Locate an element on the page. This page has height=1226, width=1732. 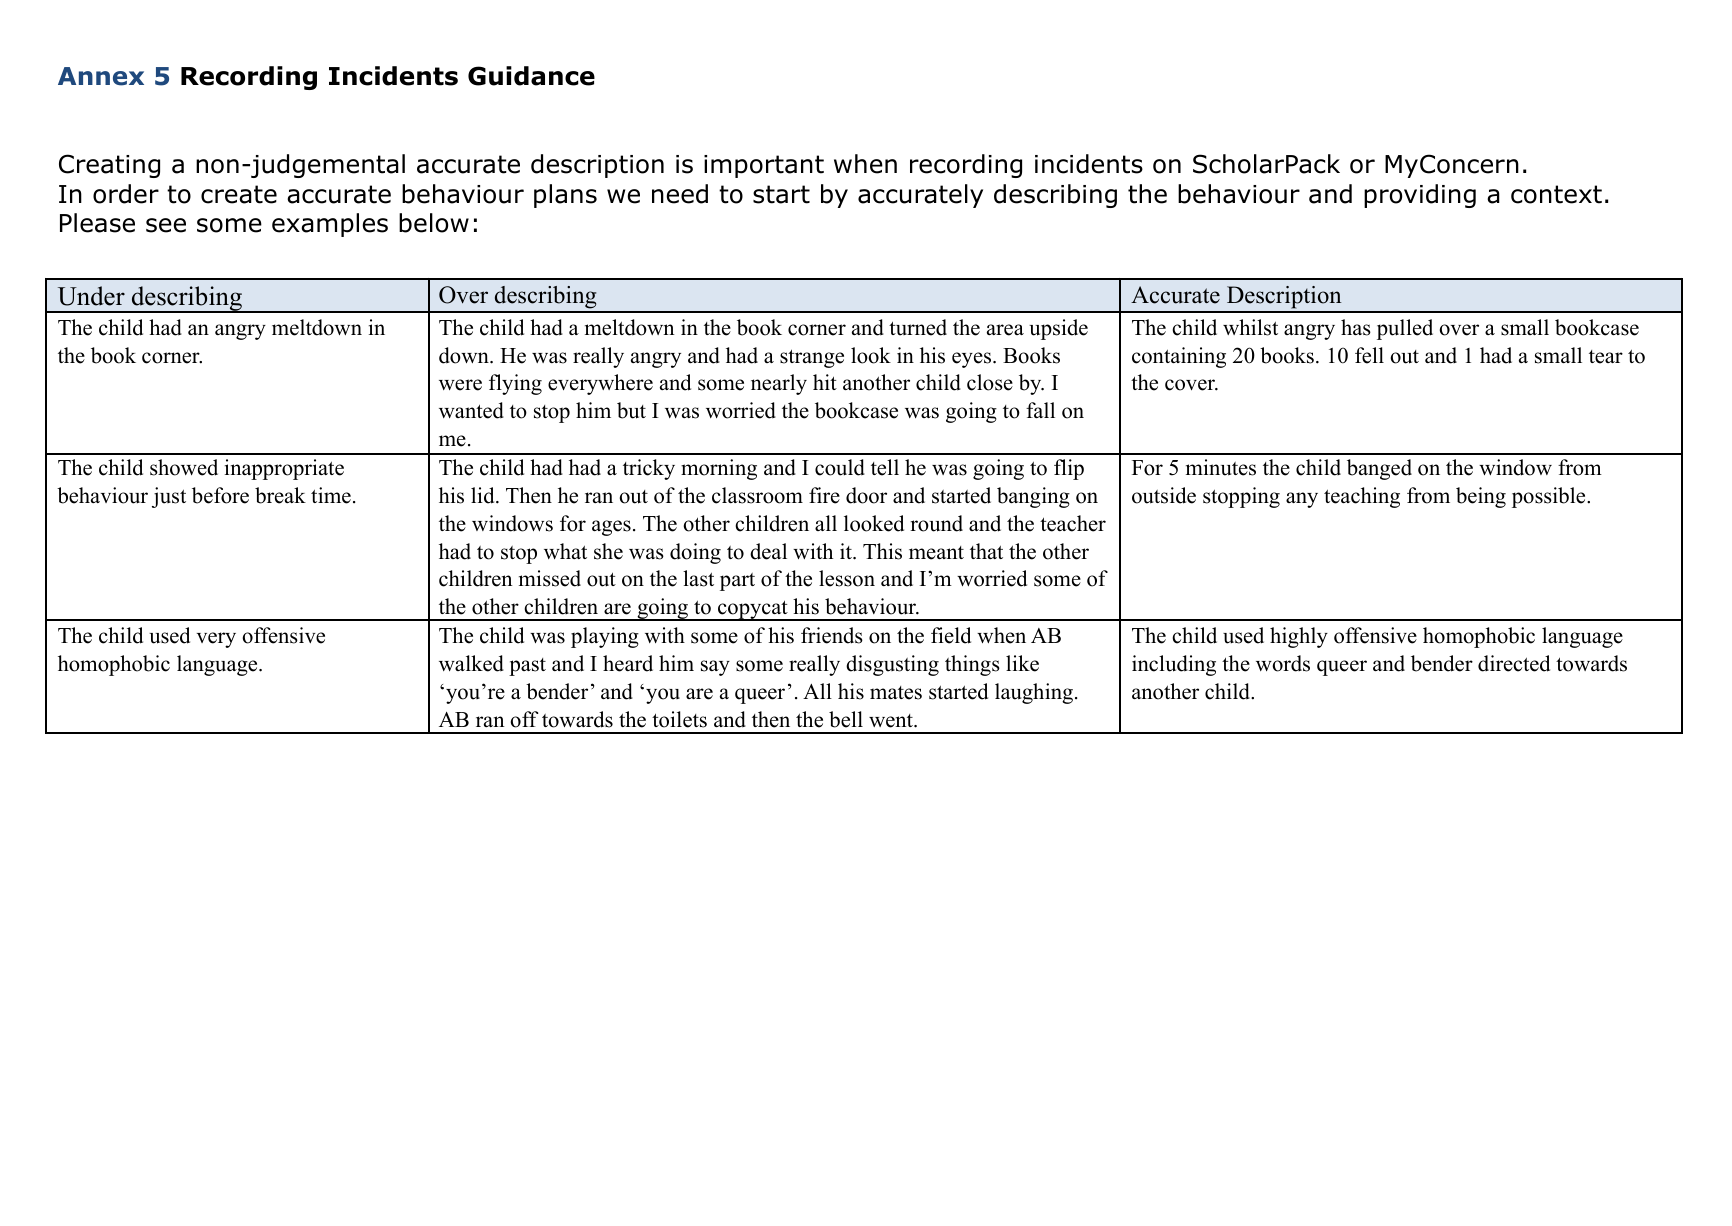
Guidance is located at coordinates (531, 76).
